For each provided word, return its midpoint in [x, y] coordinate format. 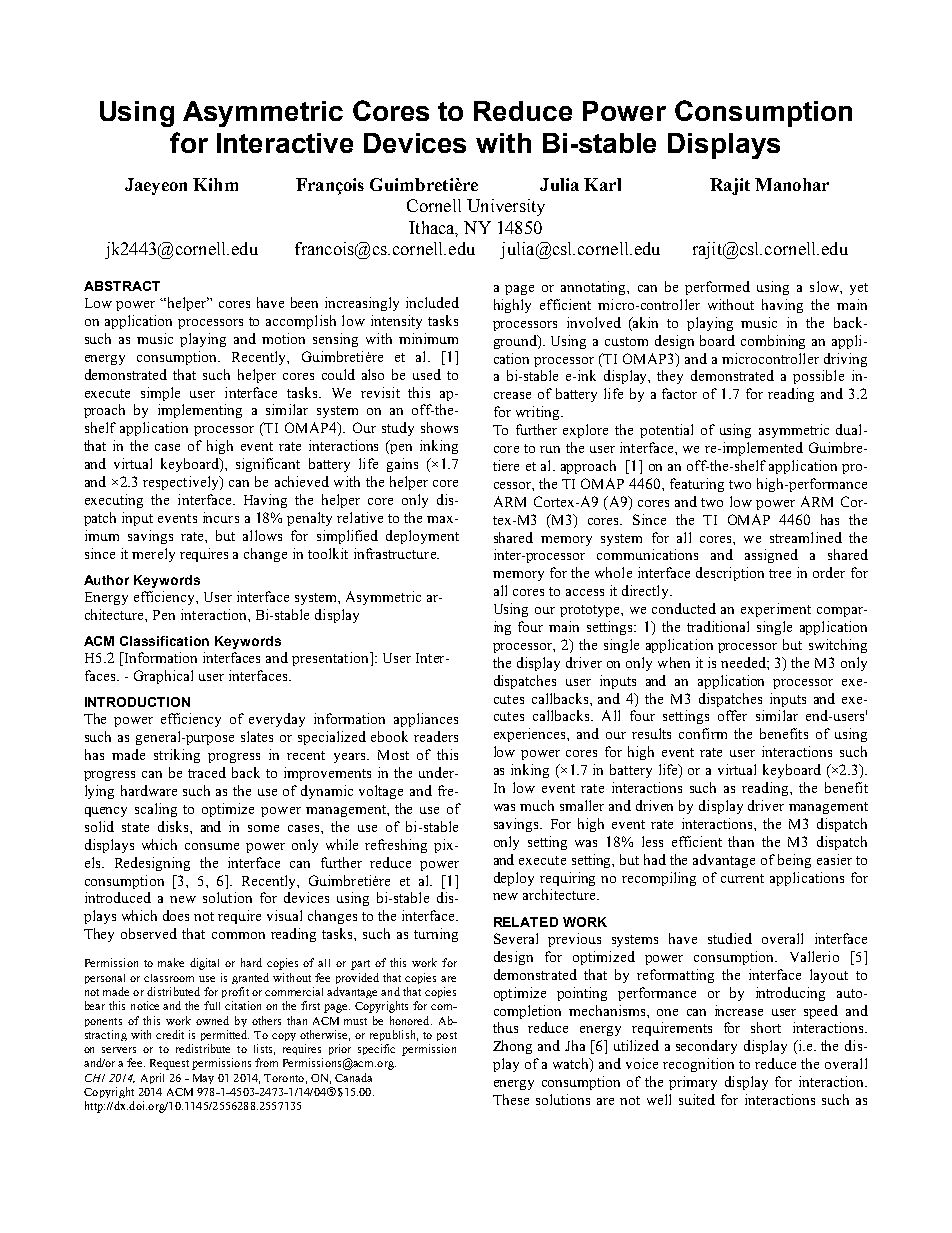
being [794, 861]
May [203, 1079]
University [506, 207]
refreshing [396, 846]
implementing [200, 411]
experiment [776, 610]
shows [439, 427]
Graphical [163, 677]
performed [717, 288]
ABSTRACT [122, 286]
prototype [591, 611]
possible [818, 377]
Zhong [512, 1047]
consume [212, 846]
